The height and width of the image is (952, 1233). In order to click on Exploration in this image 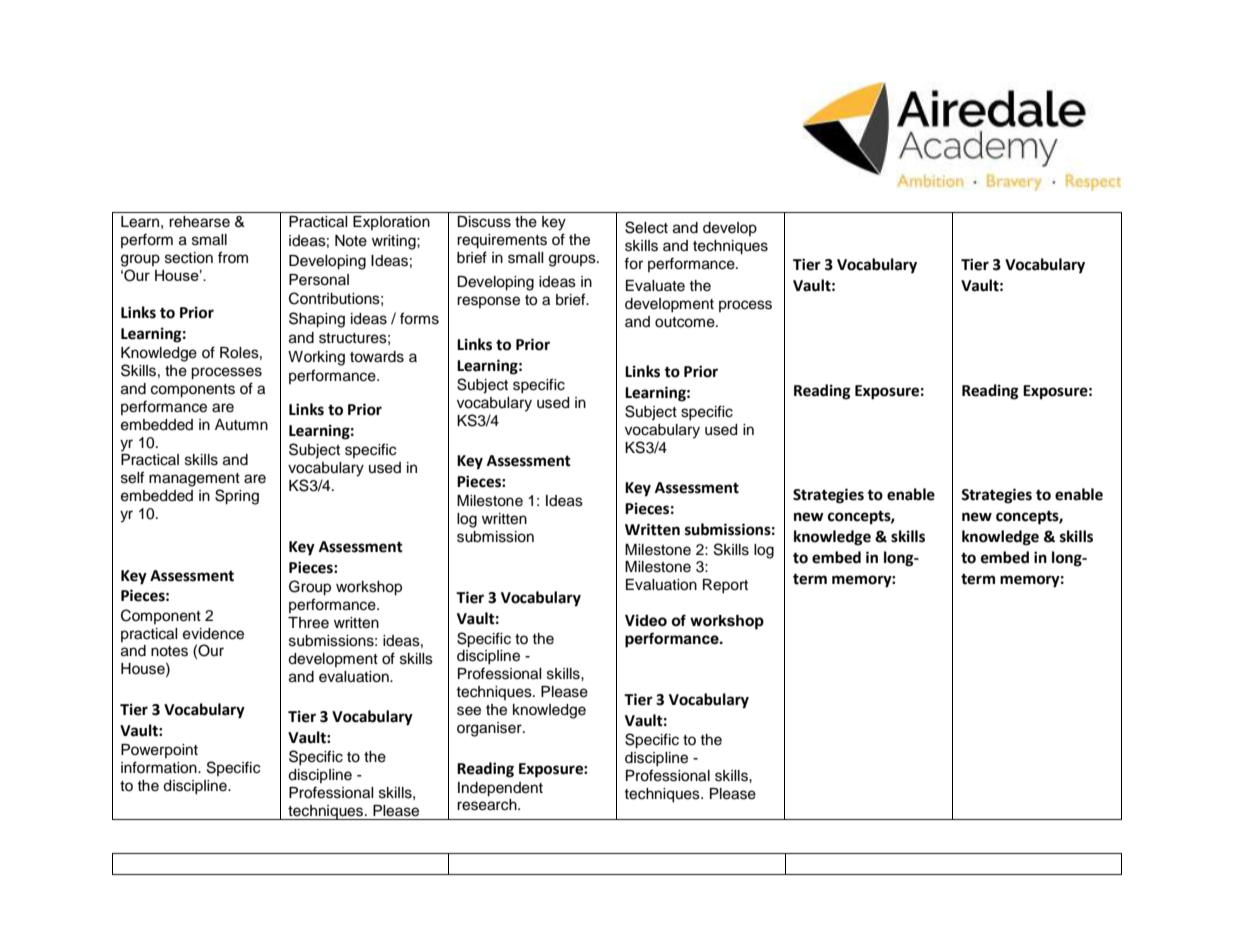, I will do `click(391, 223)`.
